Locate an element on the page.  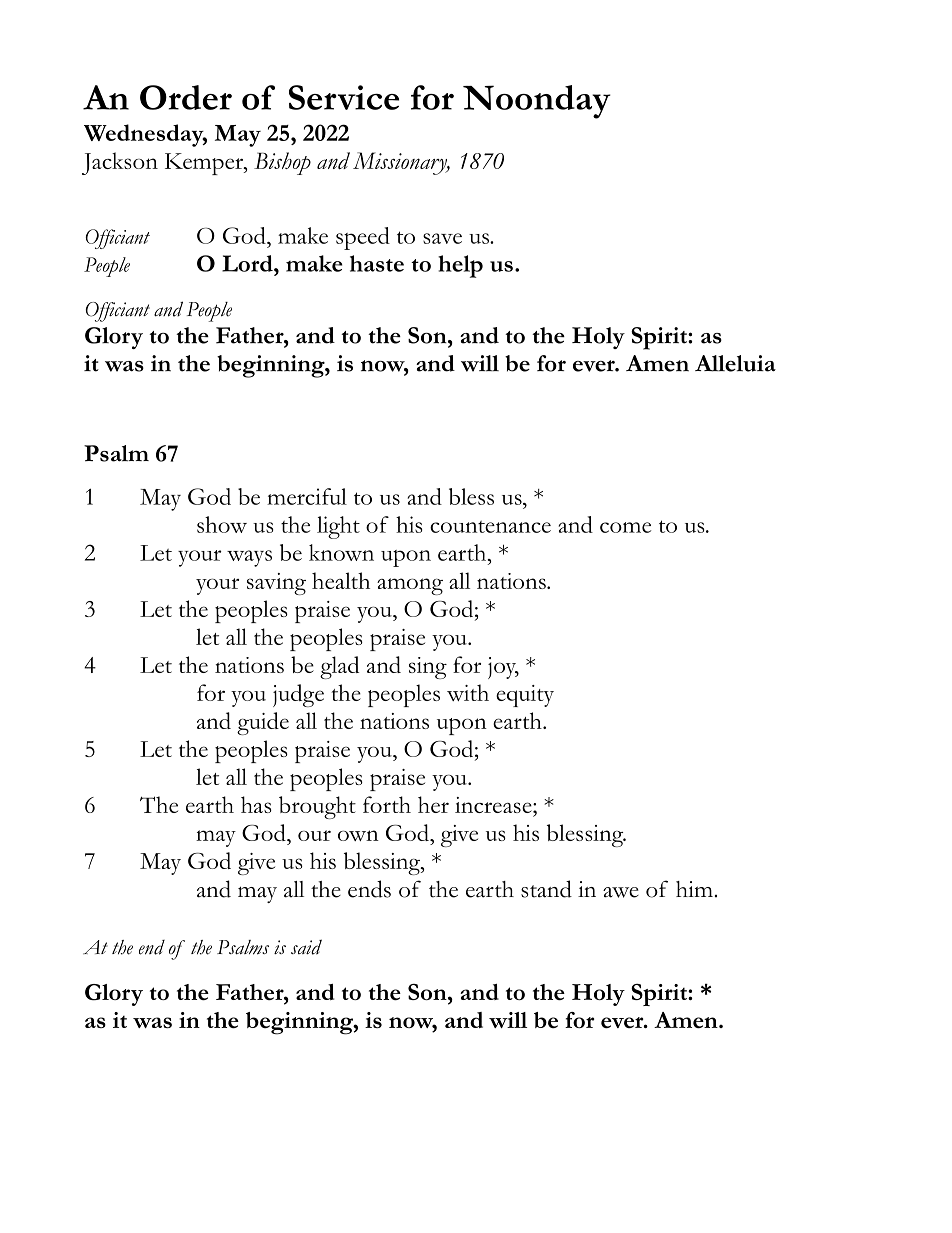
Missionary is located at coordinates (401, 163).
